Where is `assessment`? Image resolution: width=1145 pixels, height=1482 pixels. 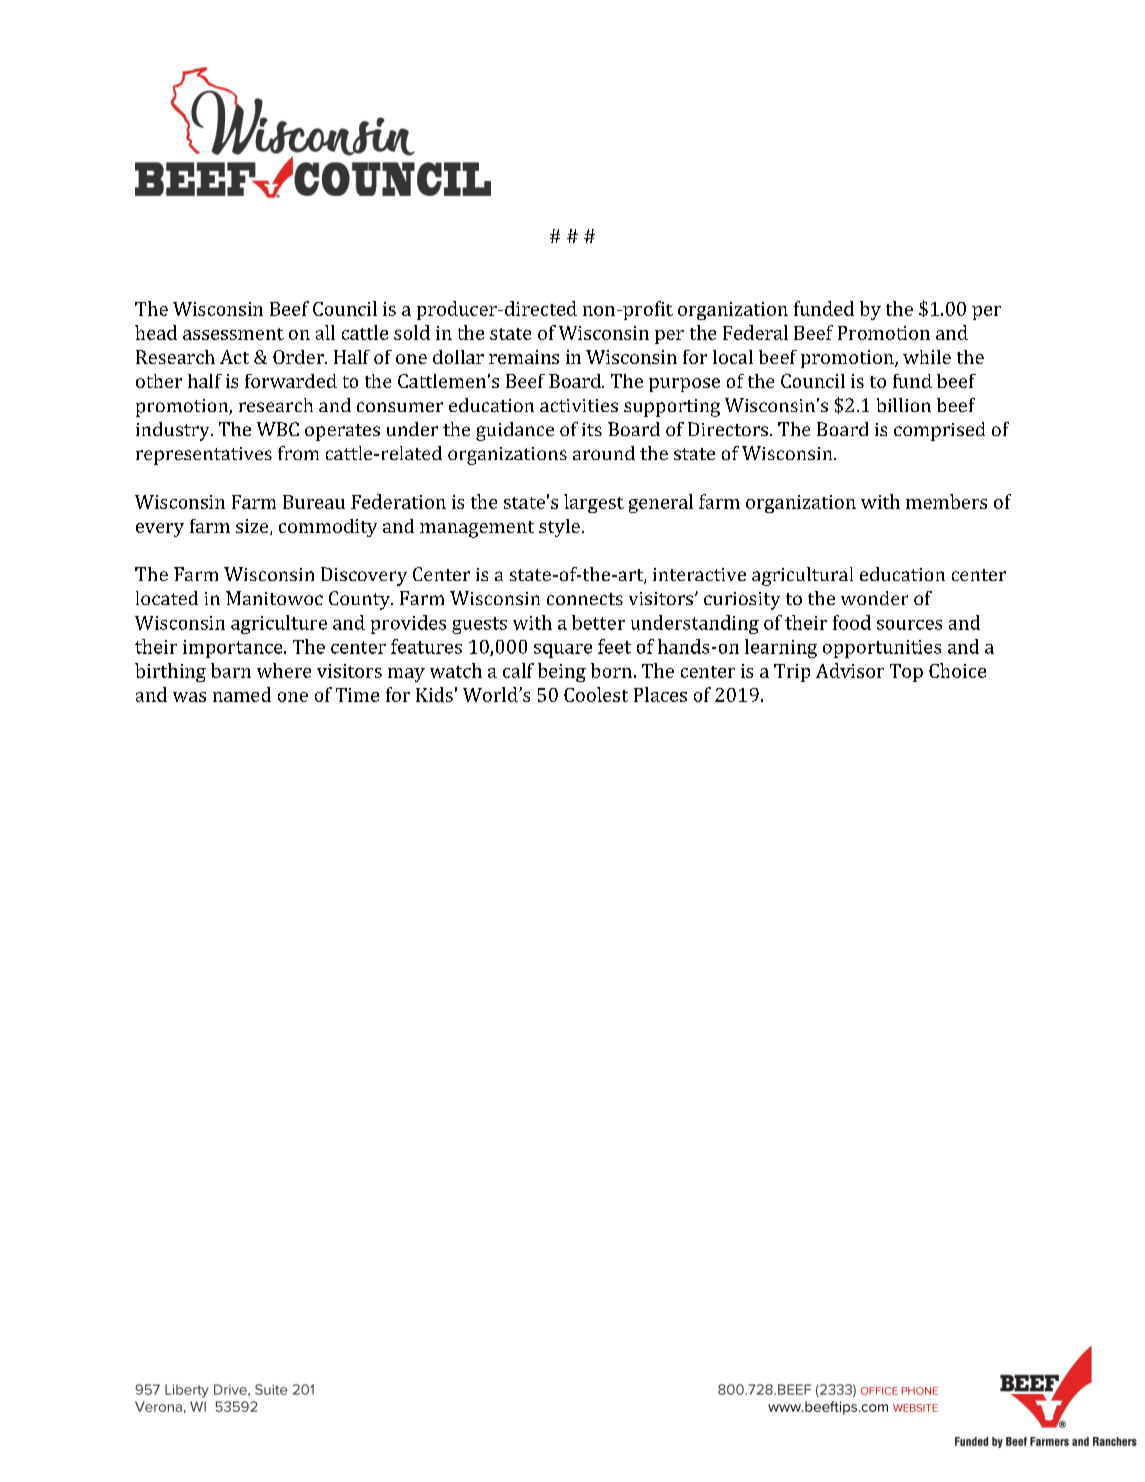 assessment is located at coordinates (233, 334).
